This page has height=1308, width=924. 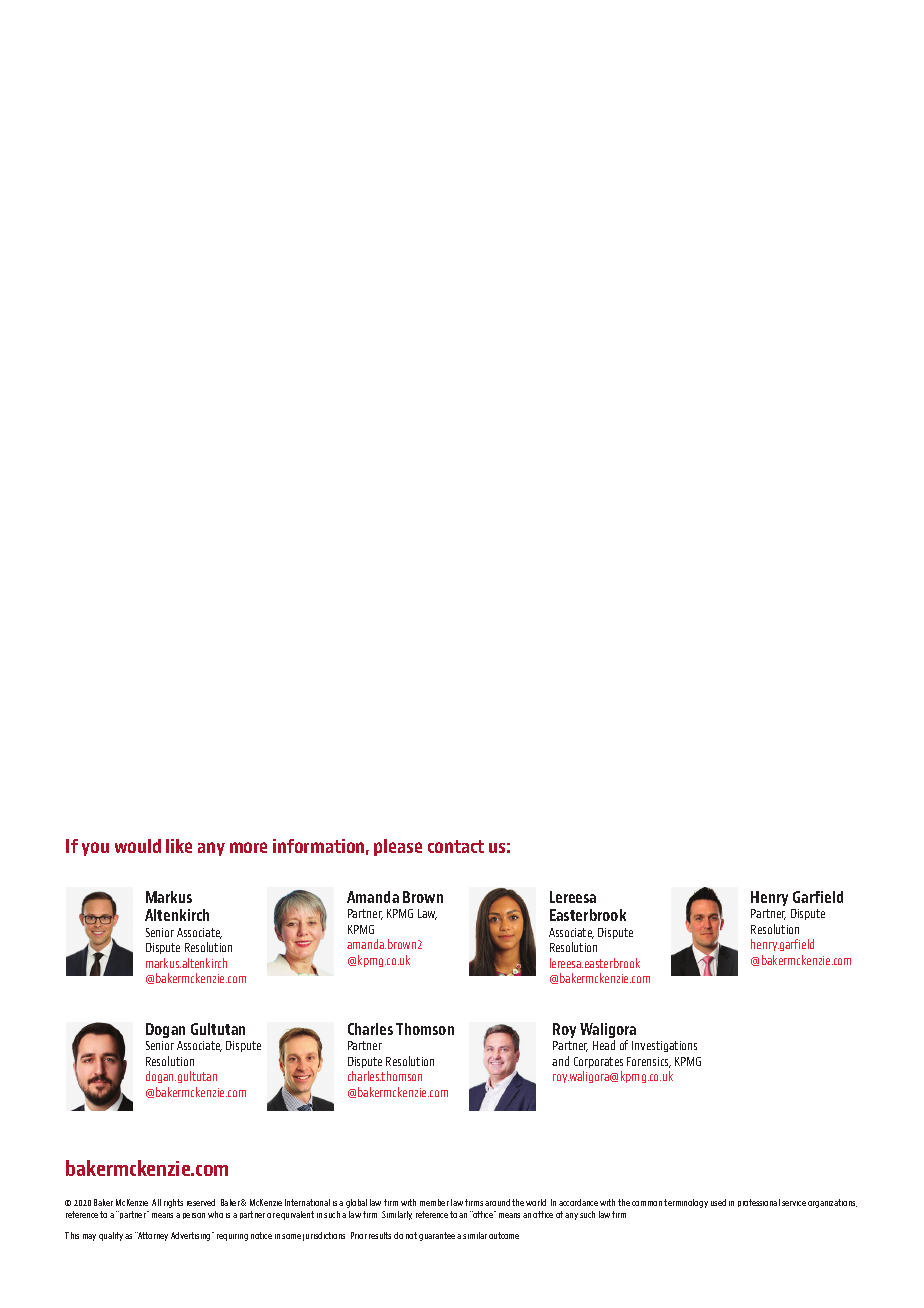 What do you see at coordinates (398, 847) in the page?
I see `please` at bounding box center [398, 847].
